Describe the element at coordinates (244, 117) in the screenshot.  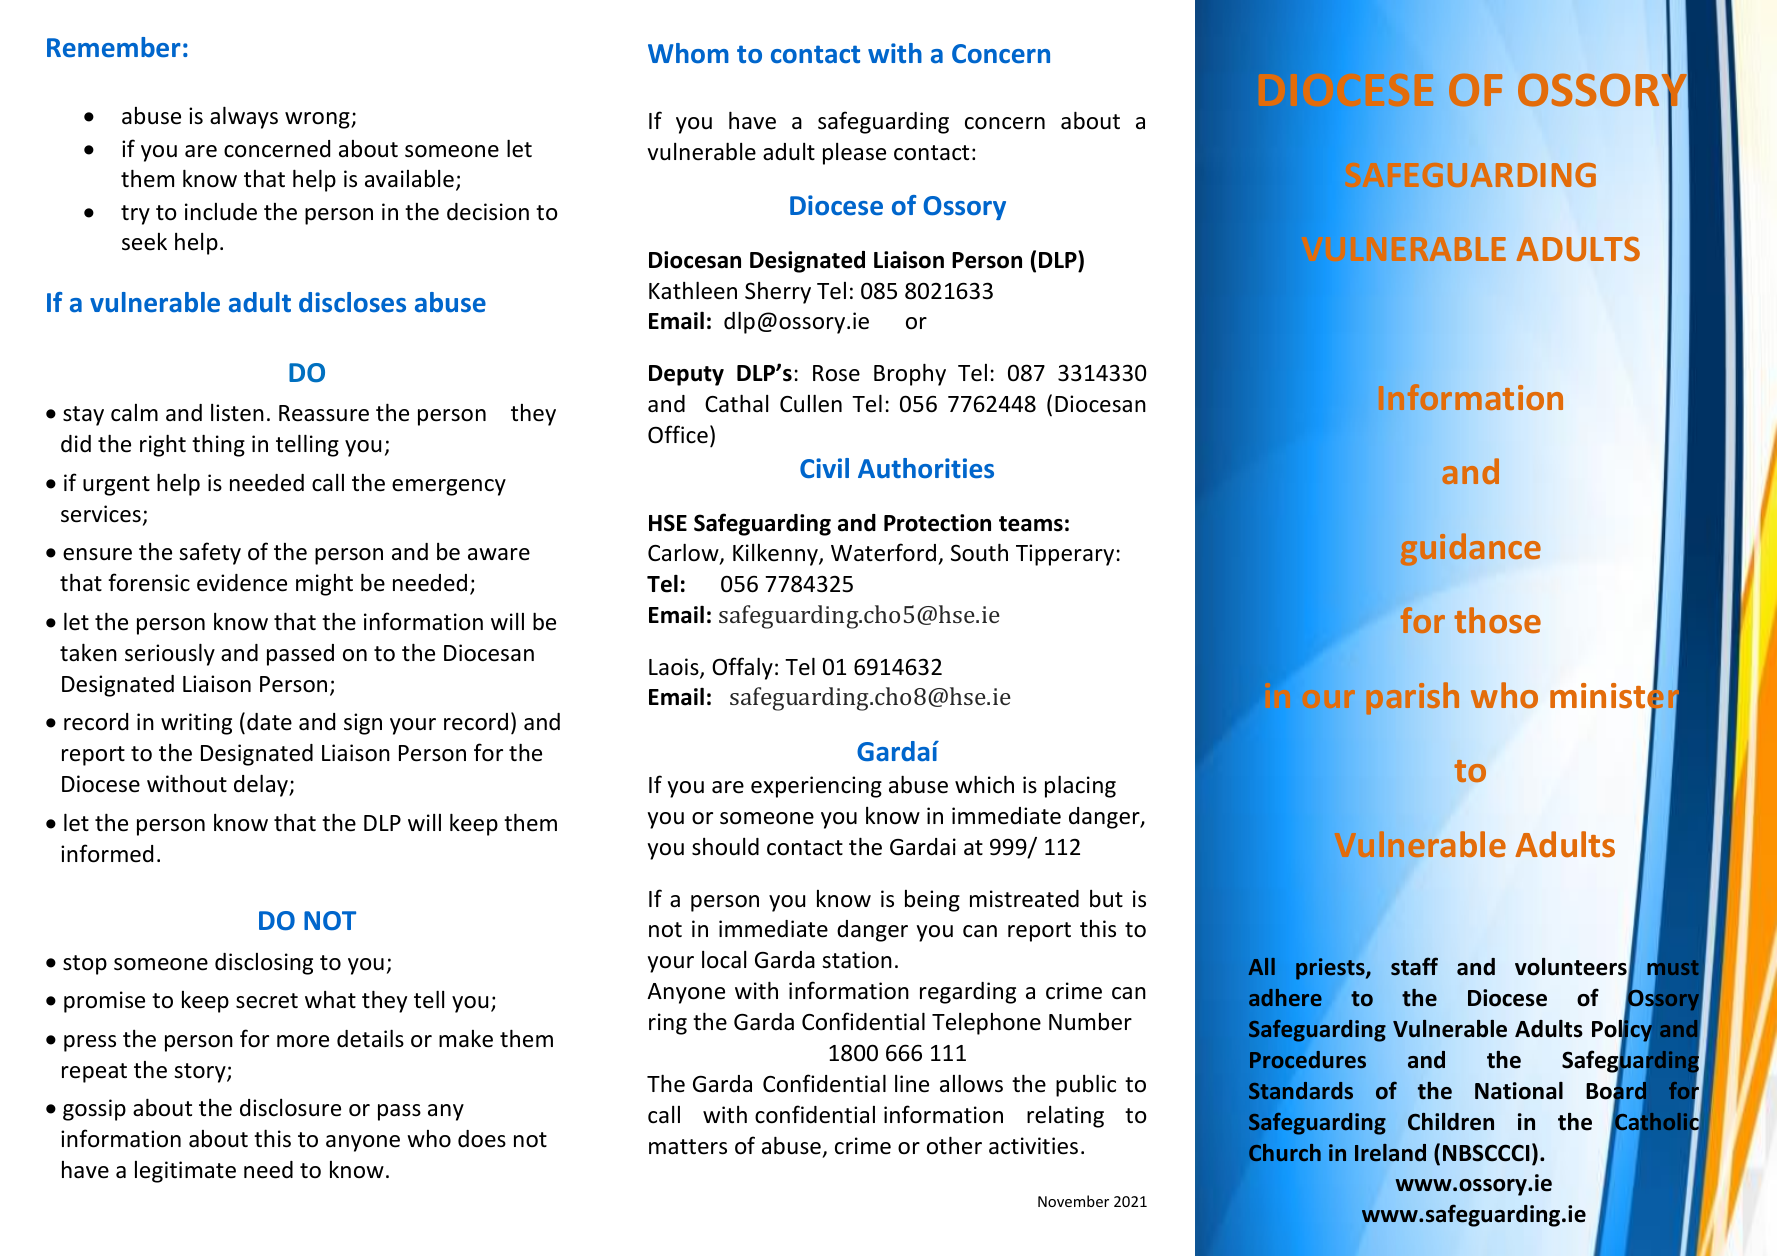
I see `always` at that location.
